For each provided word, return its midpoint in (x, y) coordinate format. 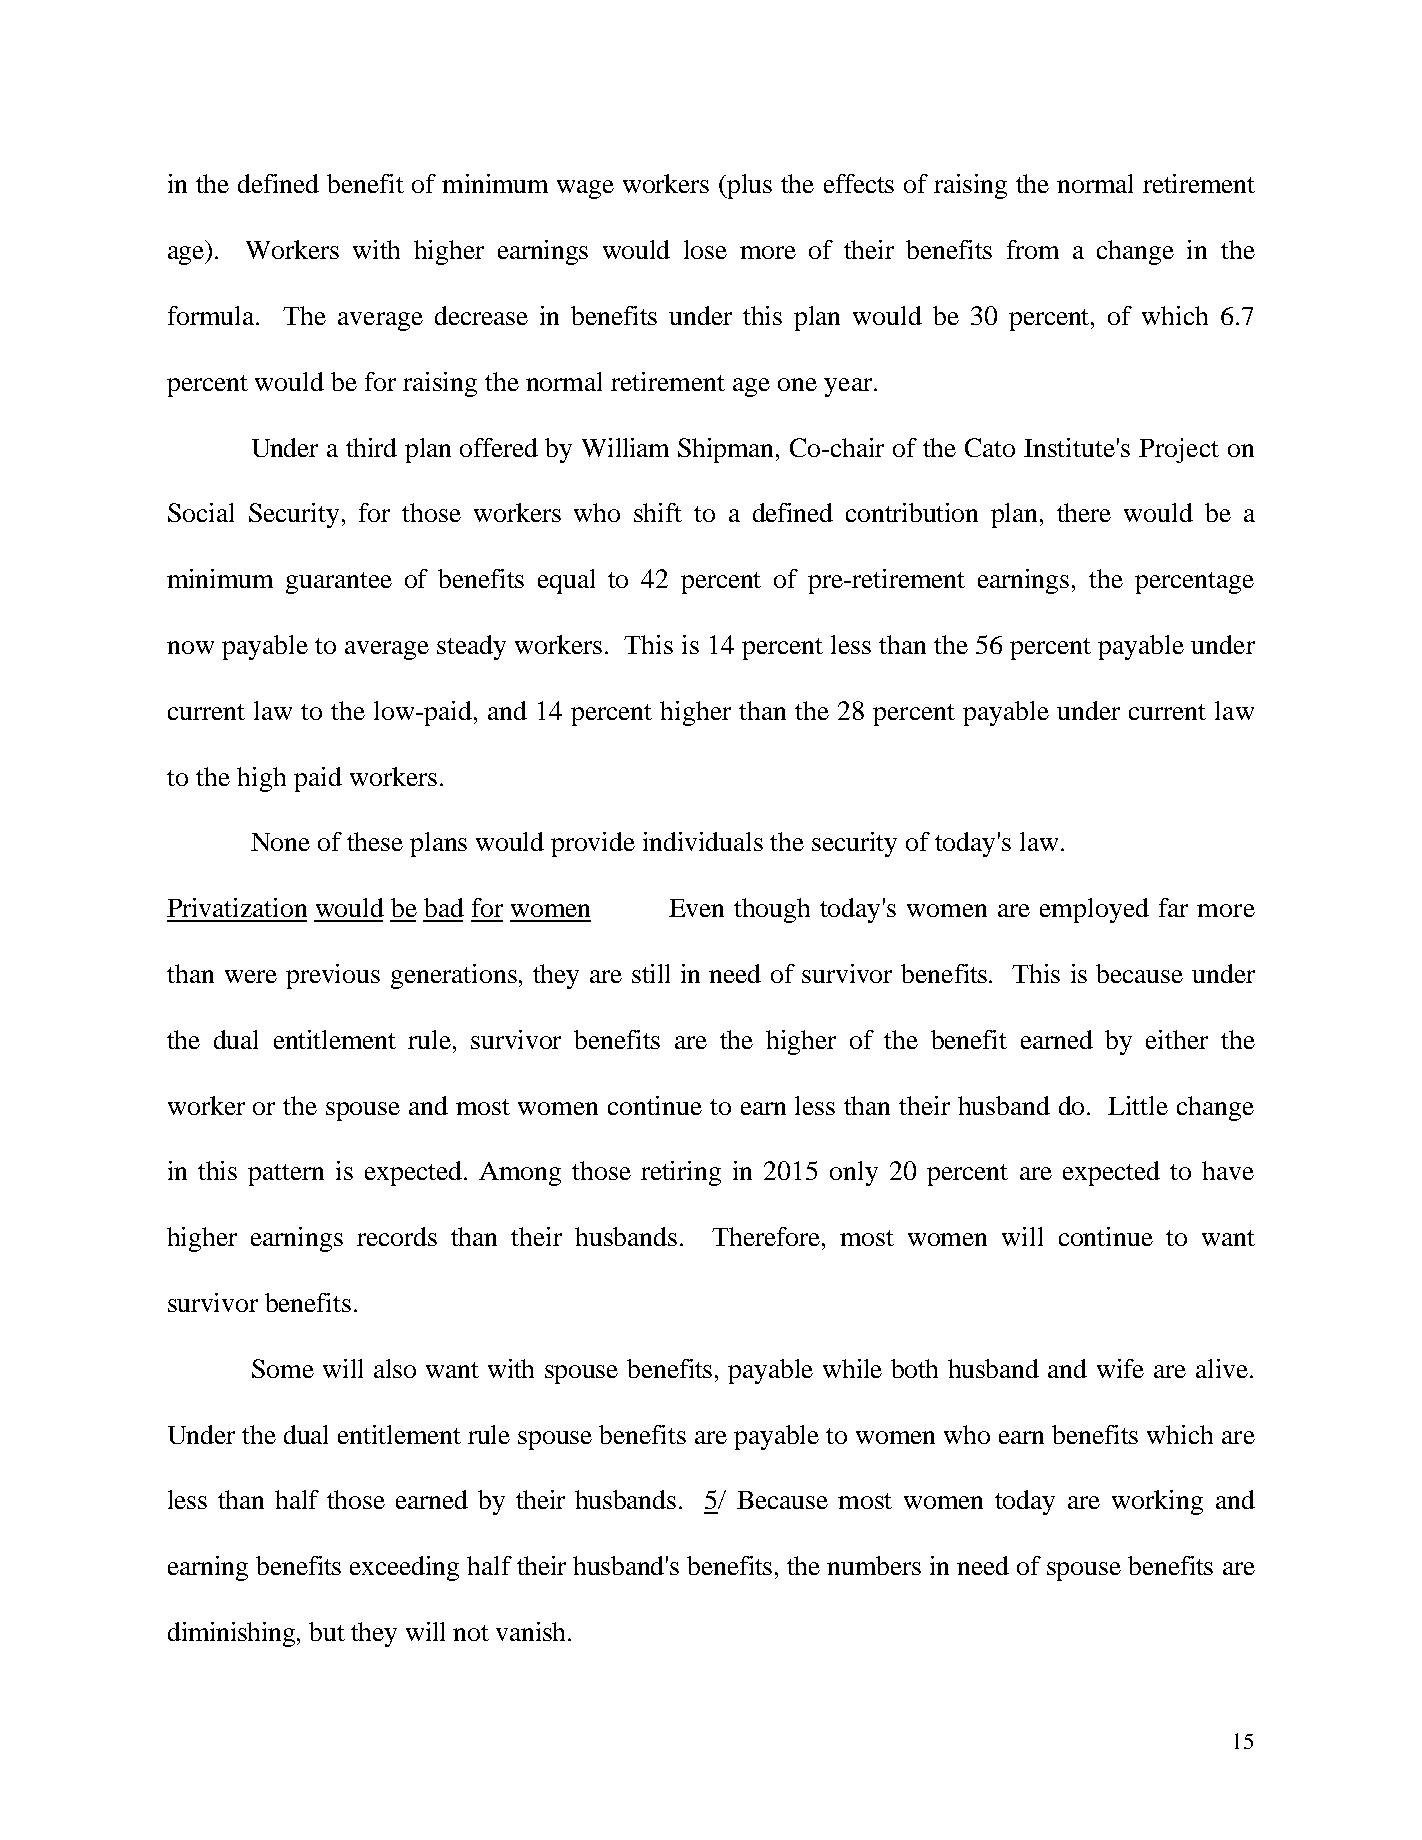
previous (333, 976)
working (1157, 1502)
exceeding (404, 1568)
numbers (874, 1565)
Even (696, 908)
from (1033, 249)
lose (705, 249)
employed (1094, 910)
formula (212, 315)
